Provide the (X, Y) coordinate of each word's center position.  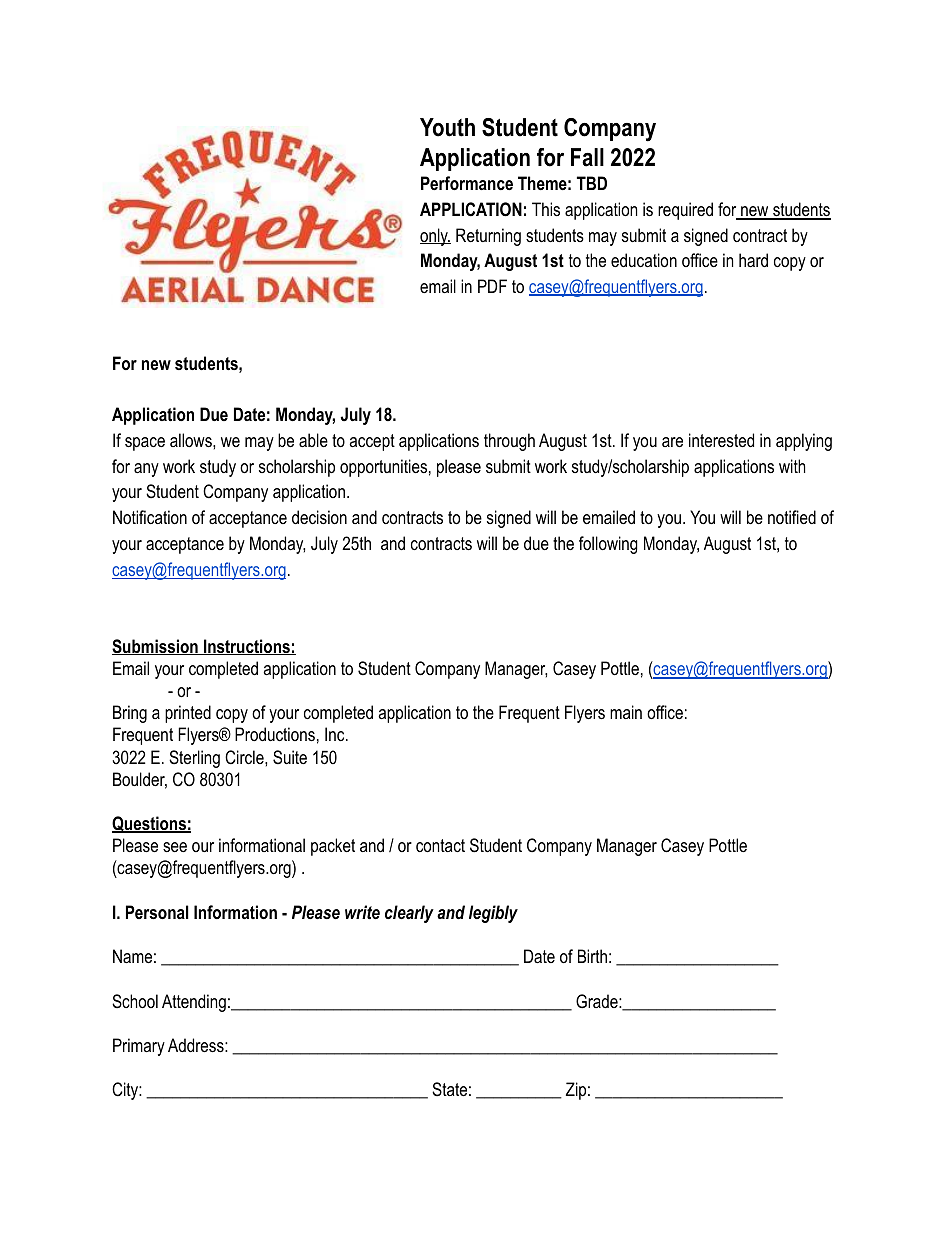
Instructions (247, 647)
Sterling (194, 759)
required (685, 211)
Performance (467, 183)
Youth (447, 127)
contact (440, 846)
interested (721, 440)
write (362, 912)
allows (192, 440)
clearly (409, 914)
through (509, 442)
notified (792, 517)
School (135, 1001)
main (626, 712)
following (608, 545)
